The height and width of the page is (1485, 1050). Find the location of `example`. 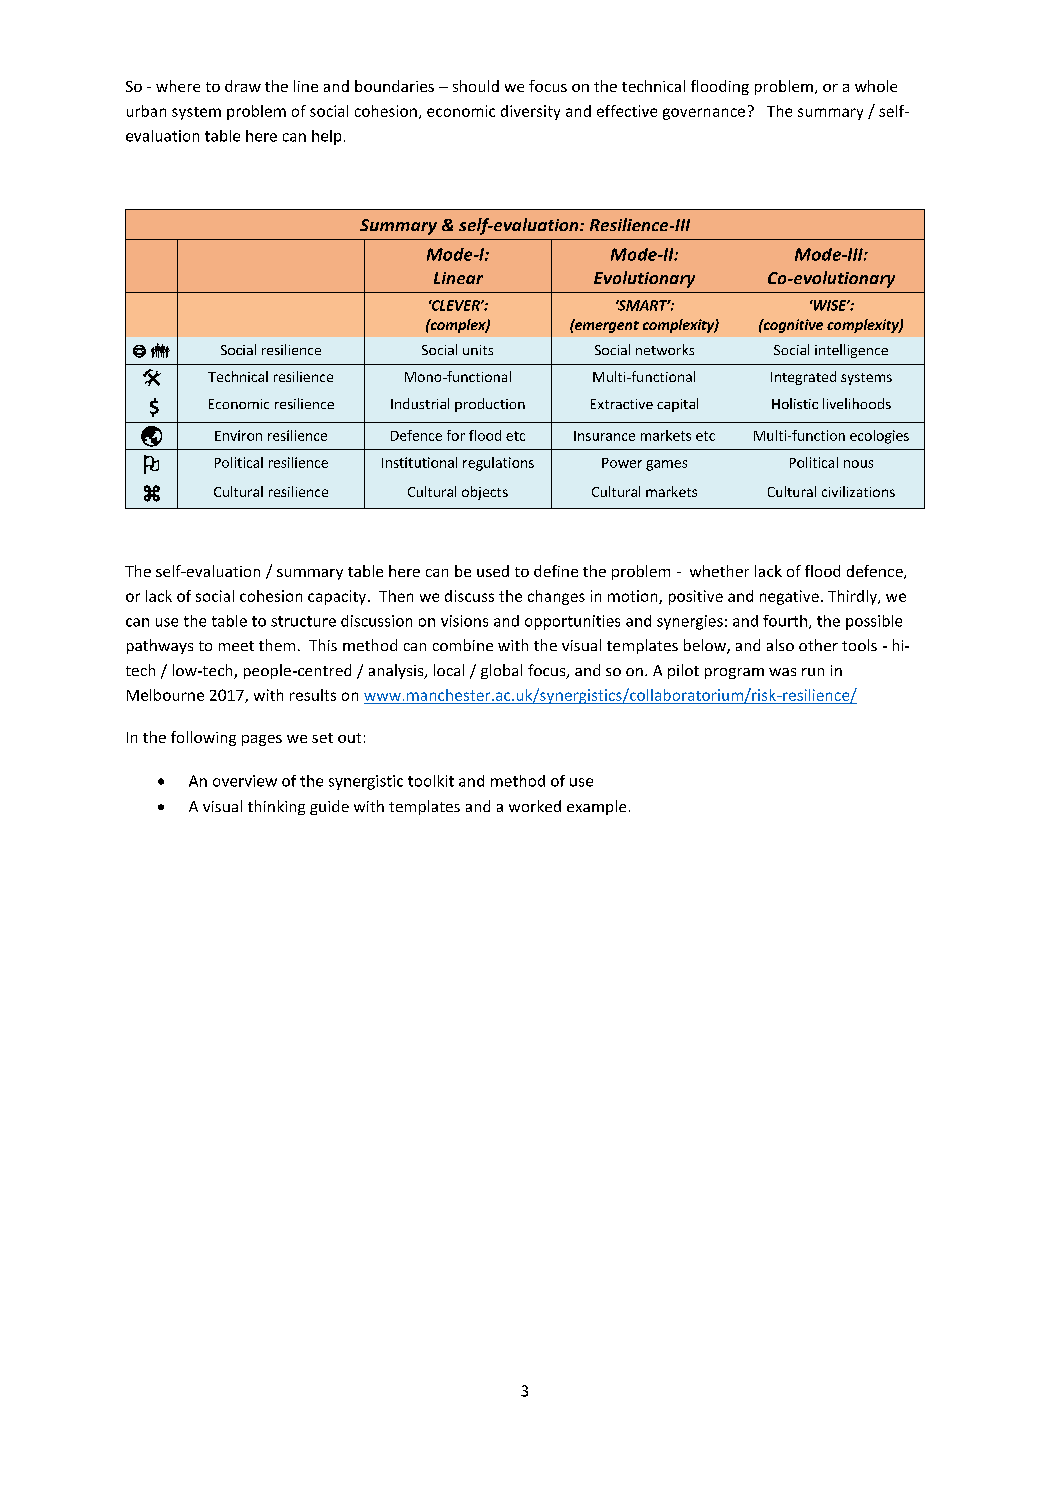

example is located at coordinates (596, 807).
